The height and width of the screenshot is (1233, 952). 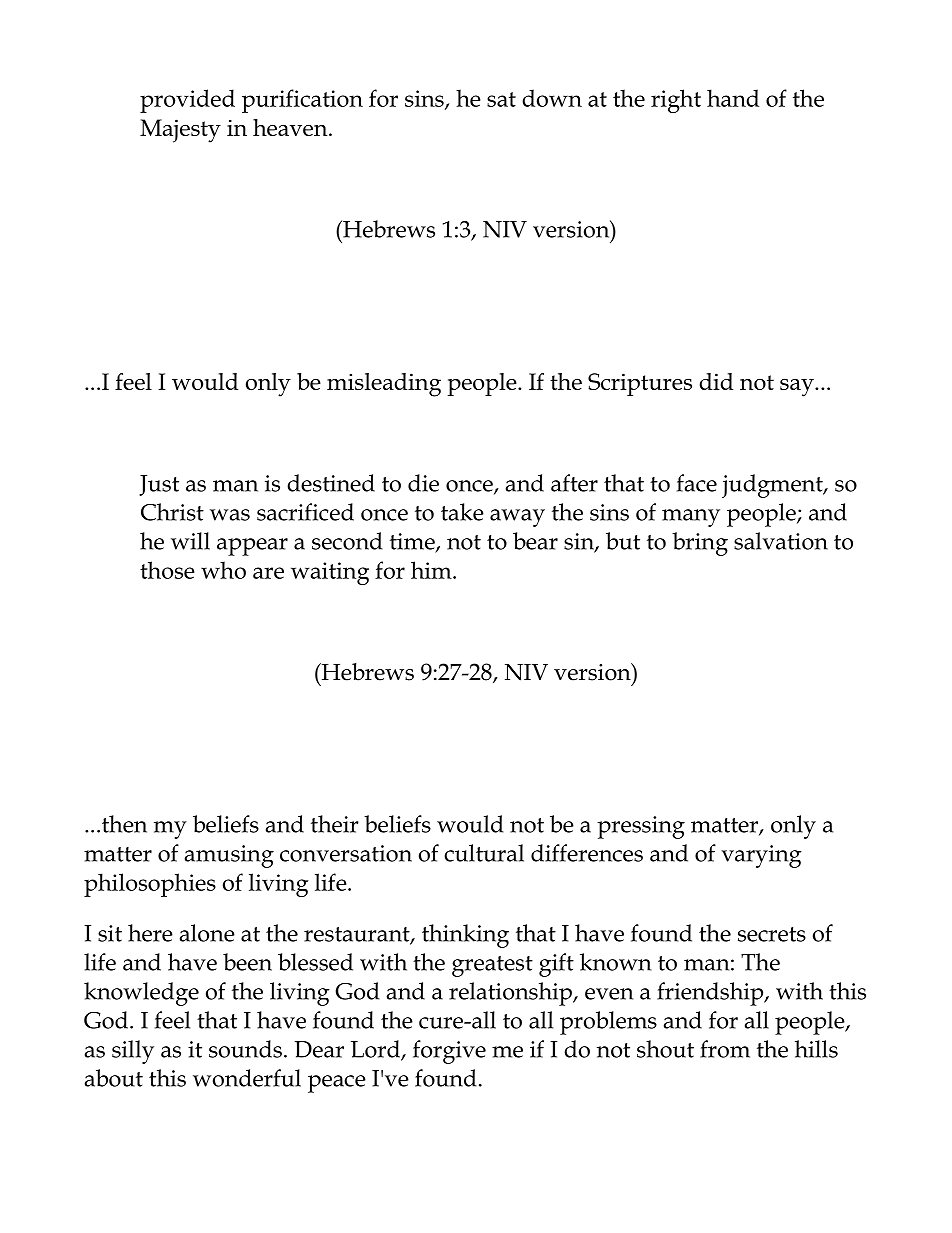 What do you see at coordinates (733, 98) in the screenshot?
I see `hand` at bounding box center [733, 98].
